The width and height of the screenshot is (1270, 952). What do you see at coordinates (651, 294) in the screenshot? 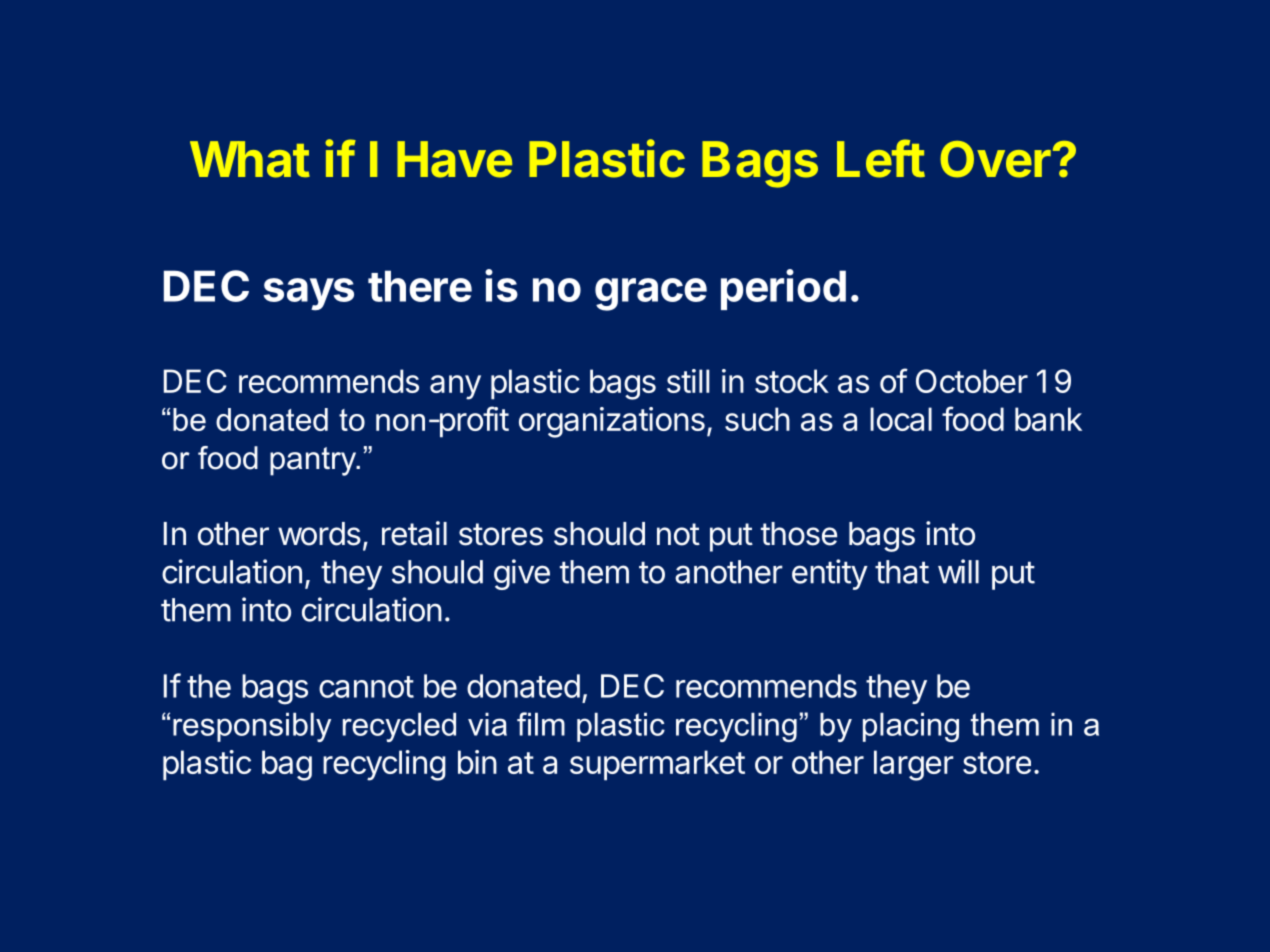
I see `grace` at bounding box center [651, 294].
